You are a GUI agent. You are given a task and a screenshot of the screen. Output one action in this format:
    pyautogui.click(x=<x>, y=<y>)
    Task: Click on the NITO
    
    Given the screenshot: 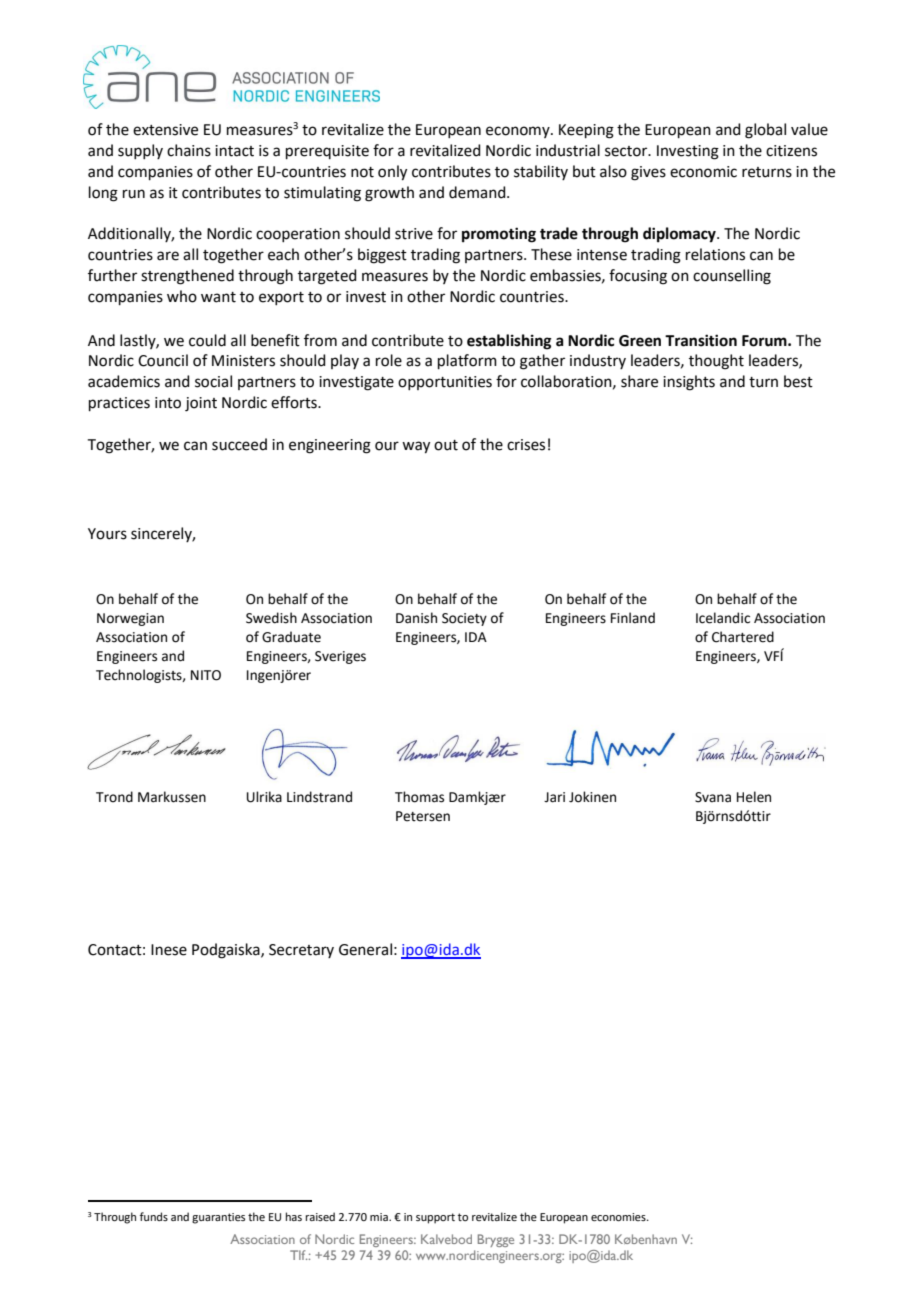 What is the action you would take?
    pyautogui.click(x=206, y=675)
